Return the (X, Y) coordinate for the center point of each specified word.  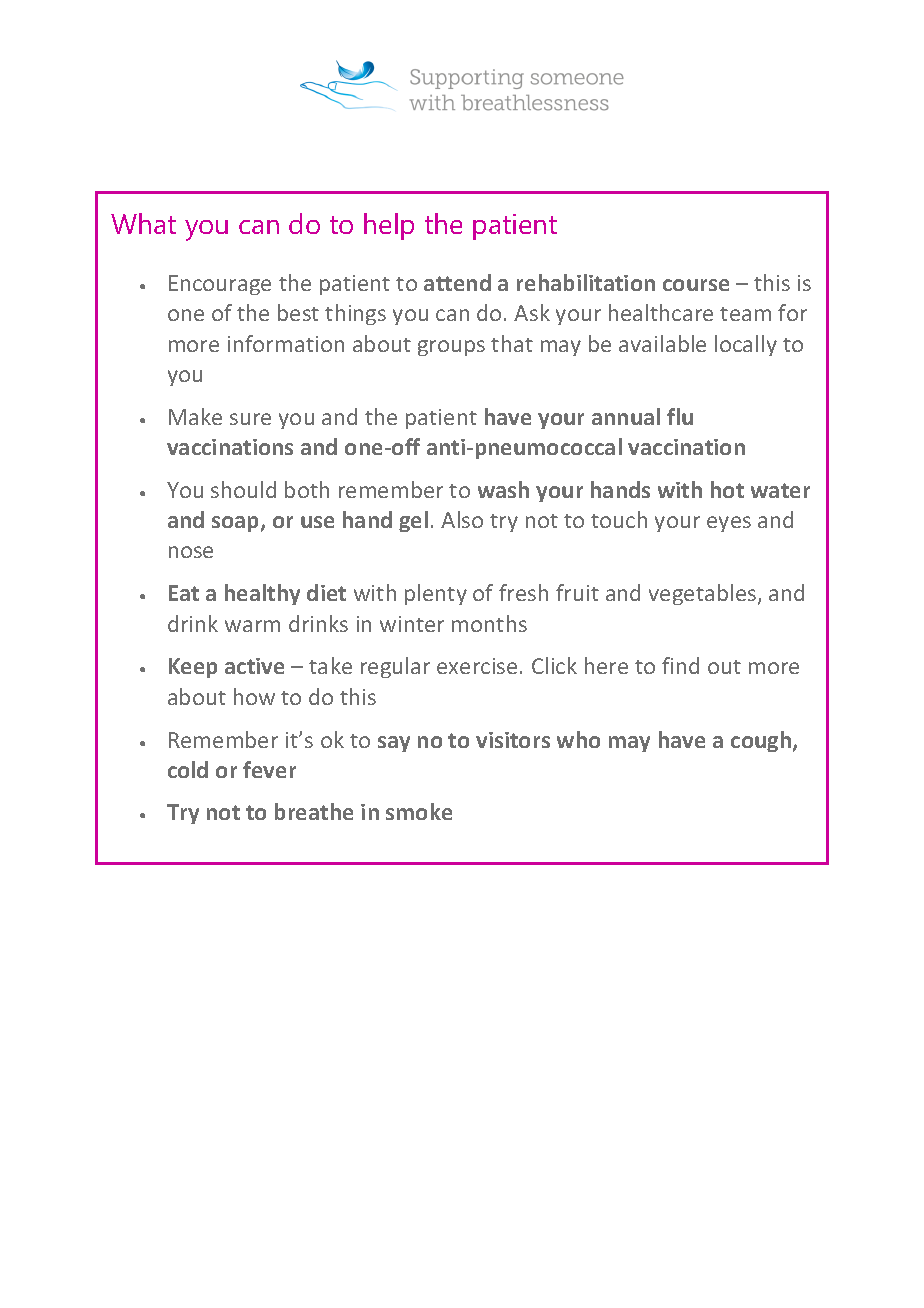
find (680, 665)
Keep (193, 668)
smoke (419, 811)
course (696, 285)
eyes (729, 524)
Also (462, 519)
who (578, 739)
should (243, 489)
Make (195, 416)
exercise (477, 666)
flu (680, 416)
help (389, 226)
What (143, 223)
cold (188, 769)
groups (451, 348)
